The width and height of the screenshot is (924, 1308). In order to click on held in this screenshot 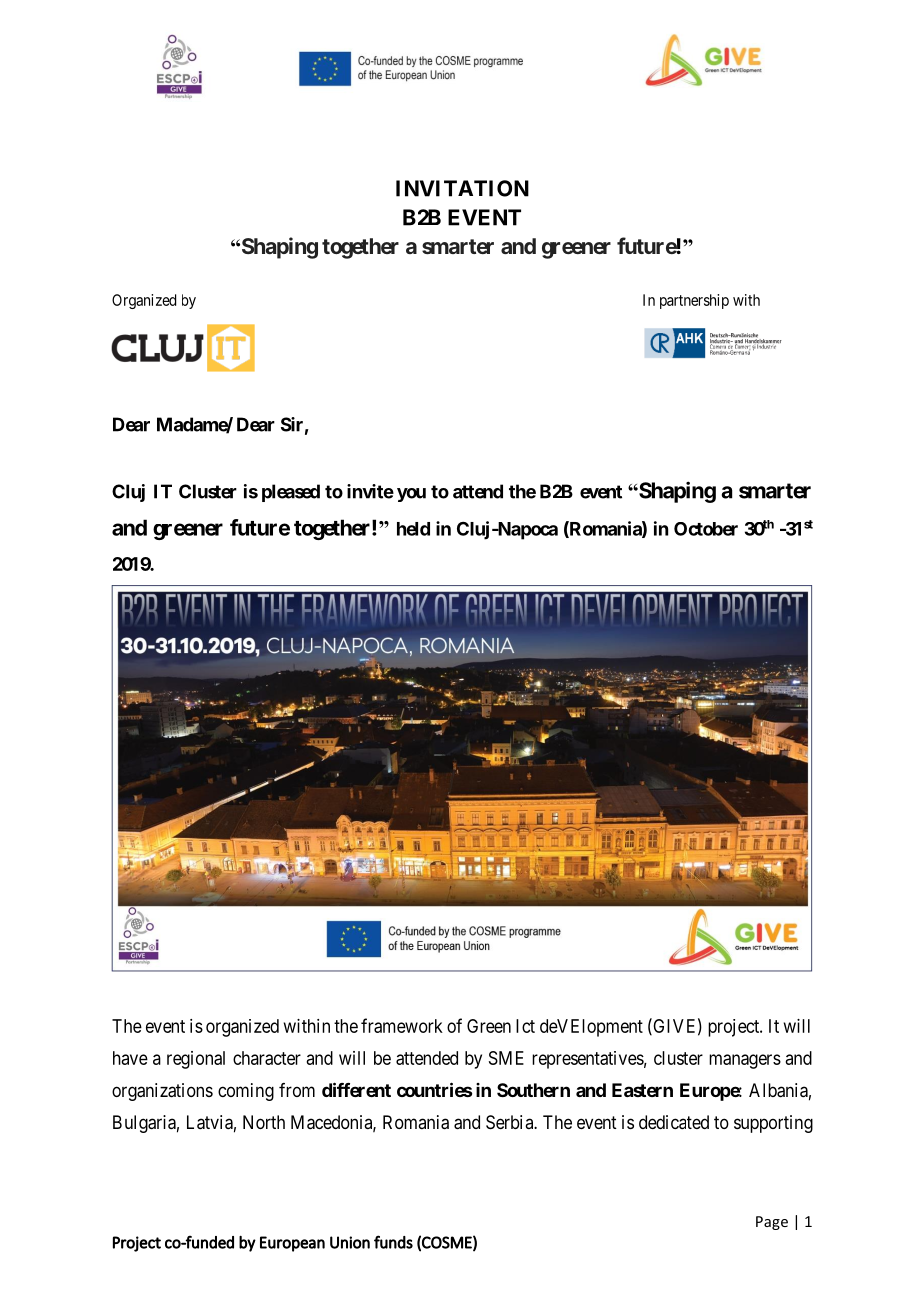, I will do `click(413, 529)`.
